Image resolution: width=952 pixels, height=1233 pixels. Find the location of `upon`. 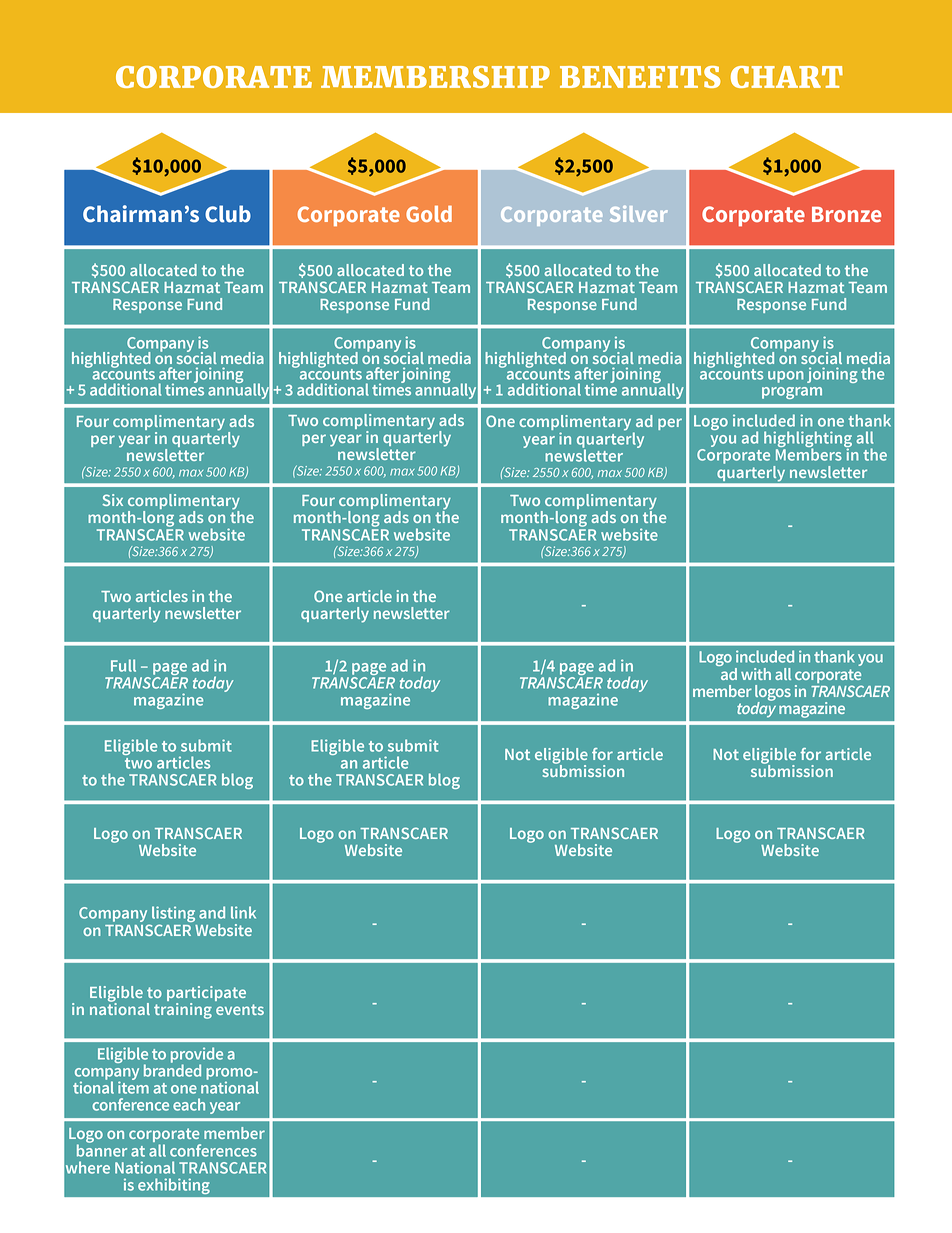

upon is located at coordinates (786, 377).
